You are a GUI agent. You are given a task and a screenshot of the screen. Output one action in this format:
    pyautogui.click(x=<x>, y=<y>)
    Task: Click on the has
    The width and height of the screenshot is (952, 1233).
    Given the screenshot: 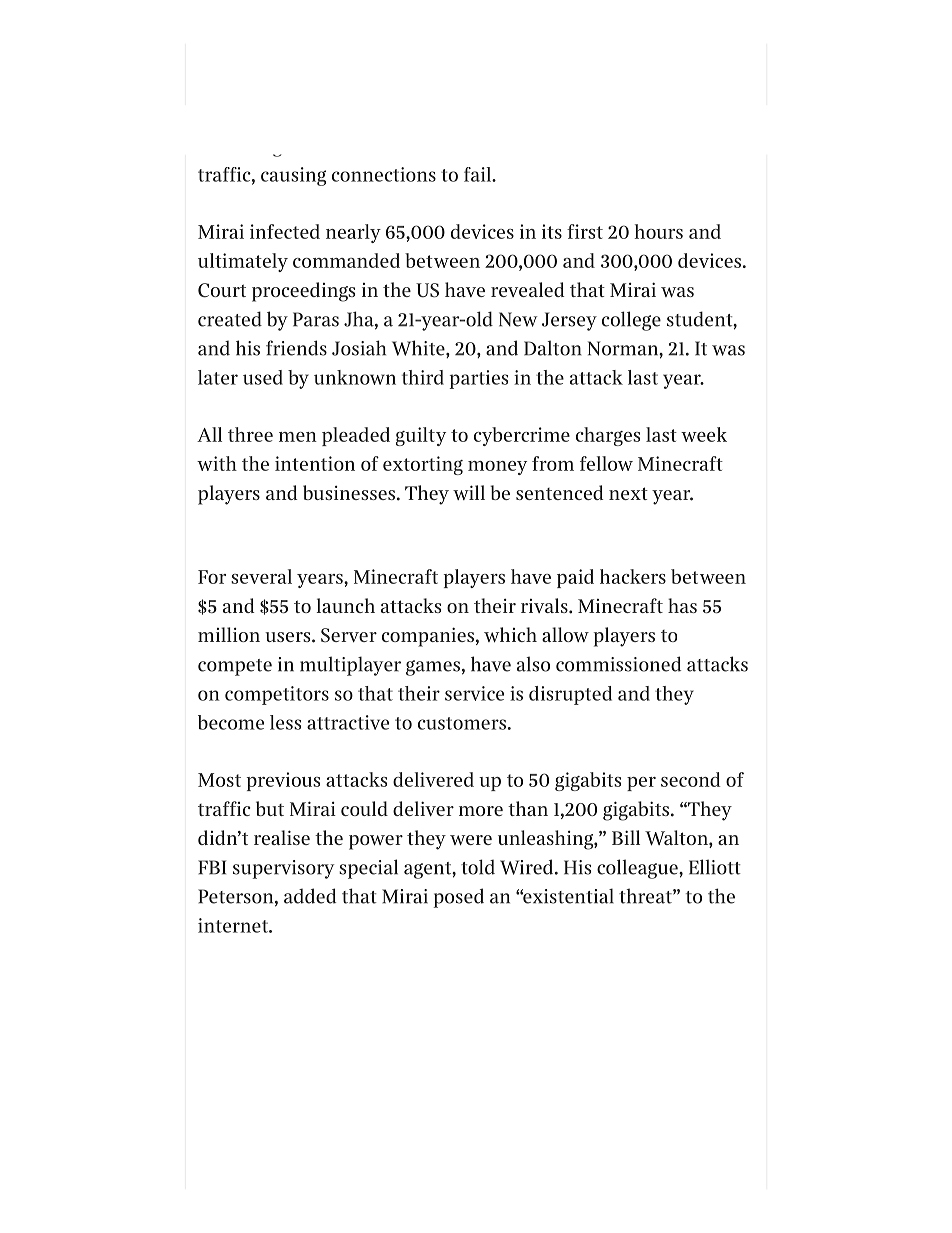 What is the action you would take?
    pyautogui.click(x=682, y=605)
